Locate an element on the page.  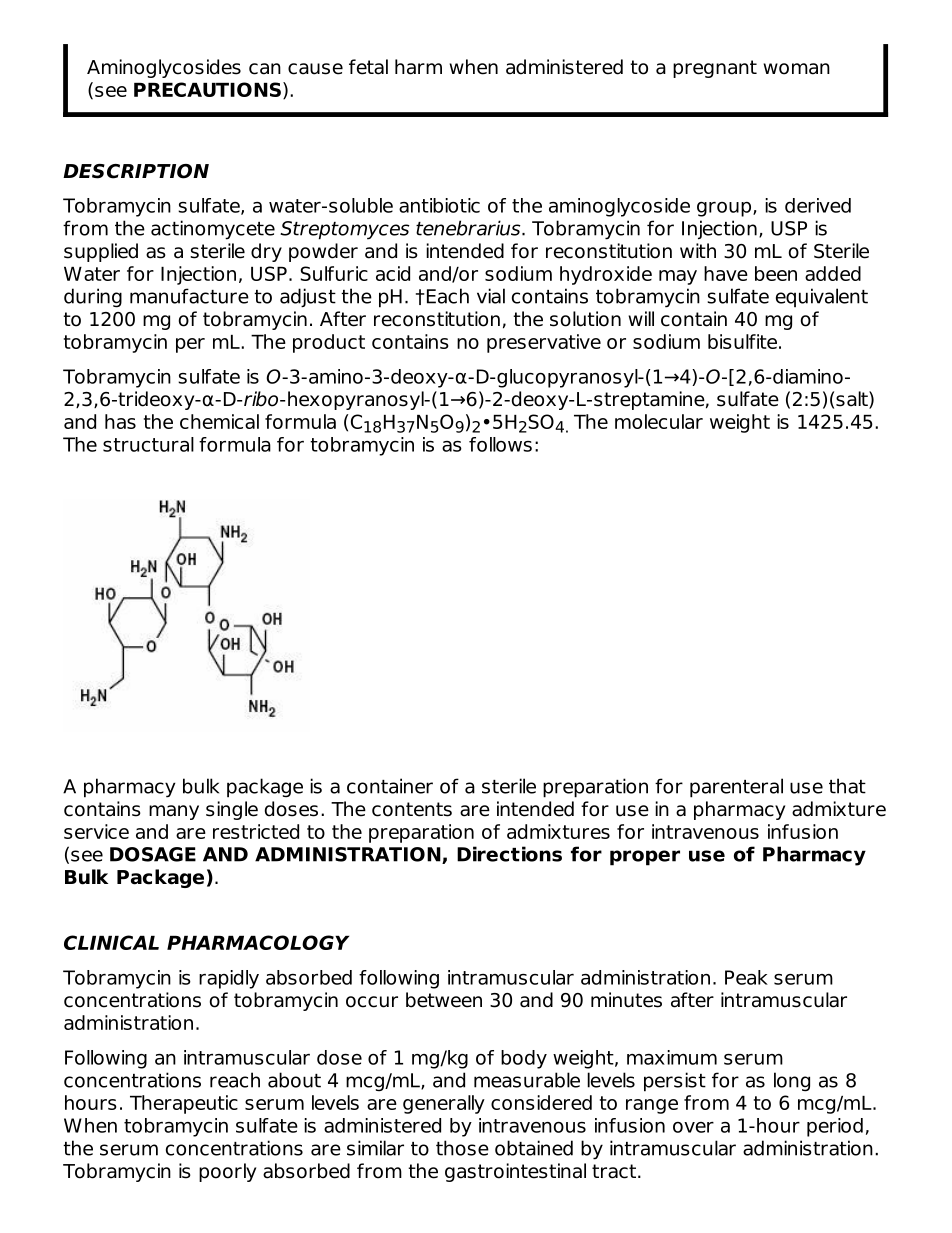
woman is located at coordinates (796, 69).
